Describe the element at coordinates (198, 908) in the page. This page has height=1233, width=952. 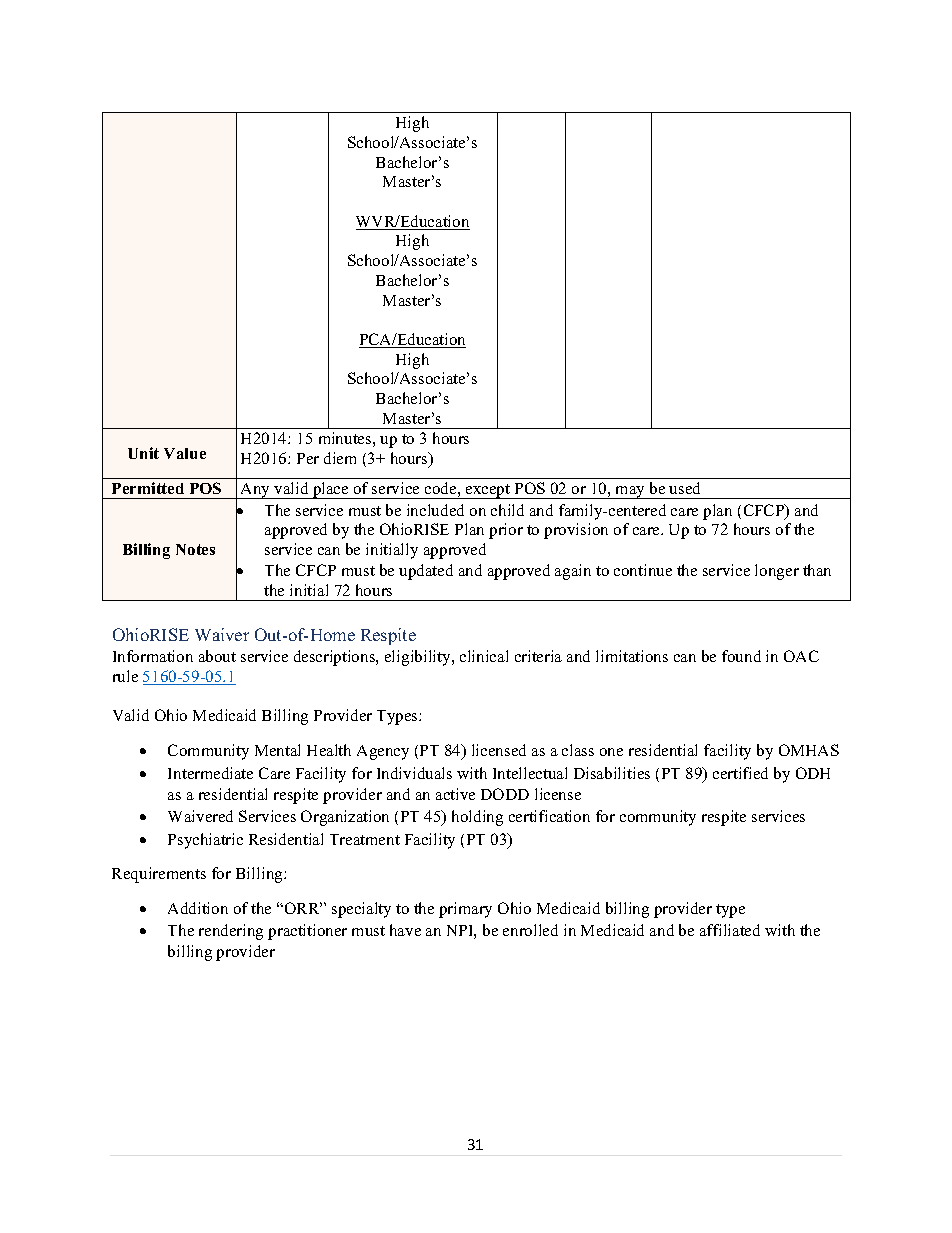
I see `Addition` at that location.
